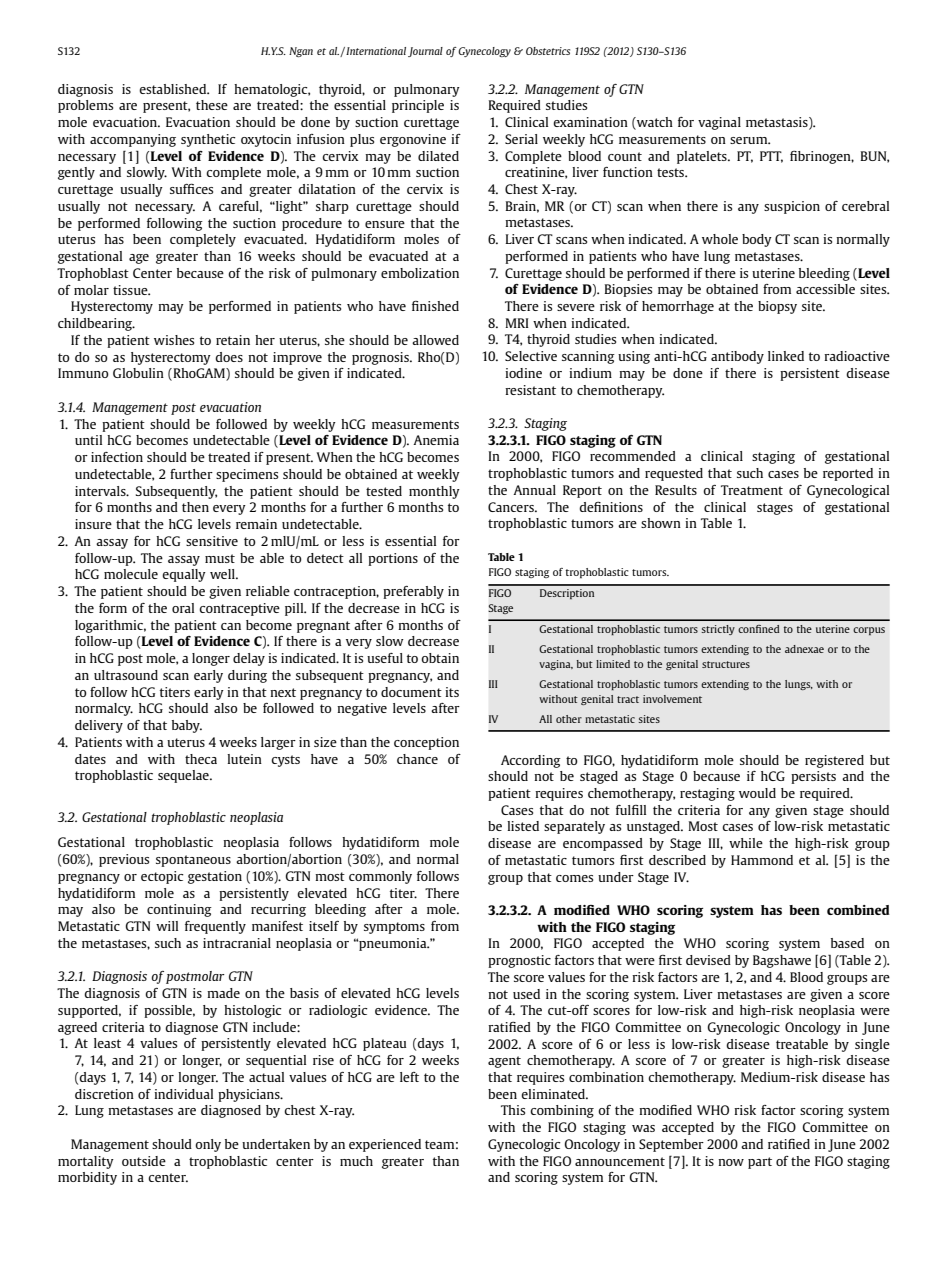 The width and height of the screenshot is (952, 1268). I want to click on ectopic, so click(162, 877).
